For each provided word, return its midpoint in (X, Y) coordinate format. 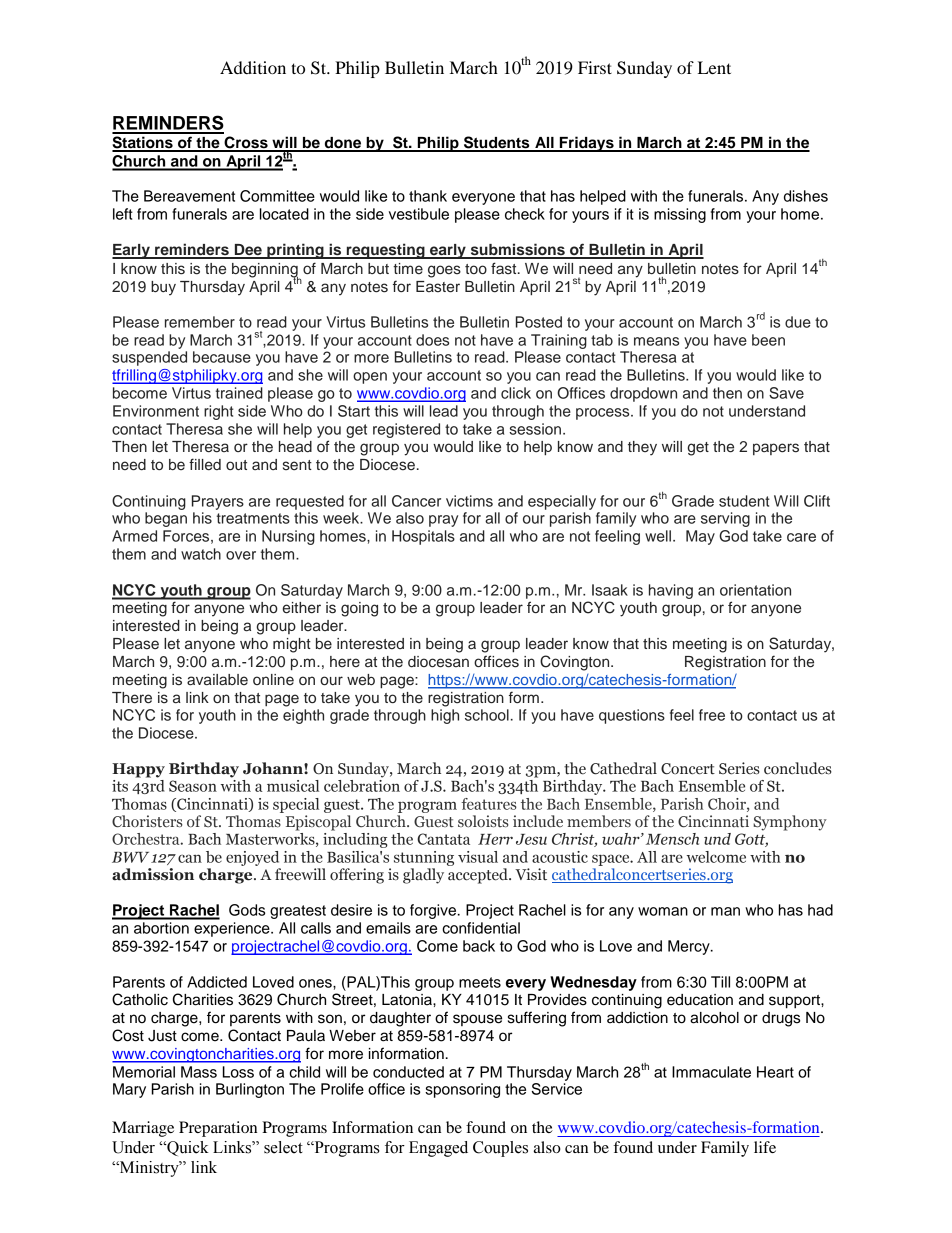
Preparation (218, 1129)
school (487, 715)
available (217, 680)
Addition (253, 67)
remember (200, 322)
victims (469, 501)
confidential (481, 928)
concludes (798, 768)
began (166, 519)
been (768, 340)
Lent (714, 67)
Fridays (586, 144)
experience (233, 929)
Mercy (690, 947)
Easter (438, 287)
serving (725, 519)
